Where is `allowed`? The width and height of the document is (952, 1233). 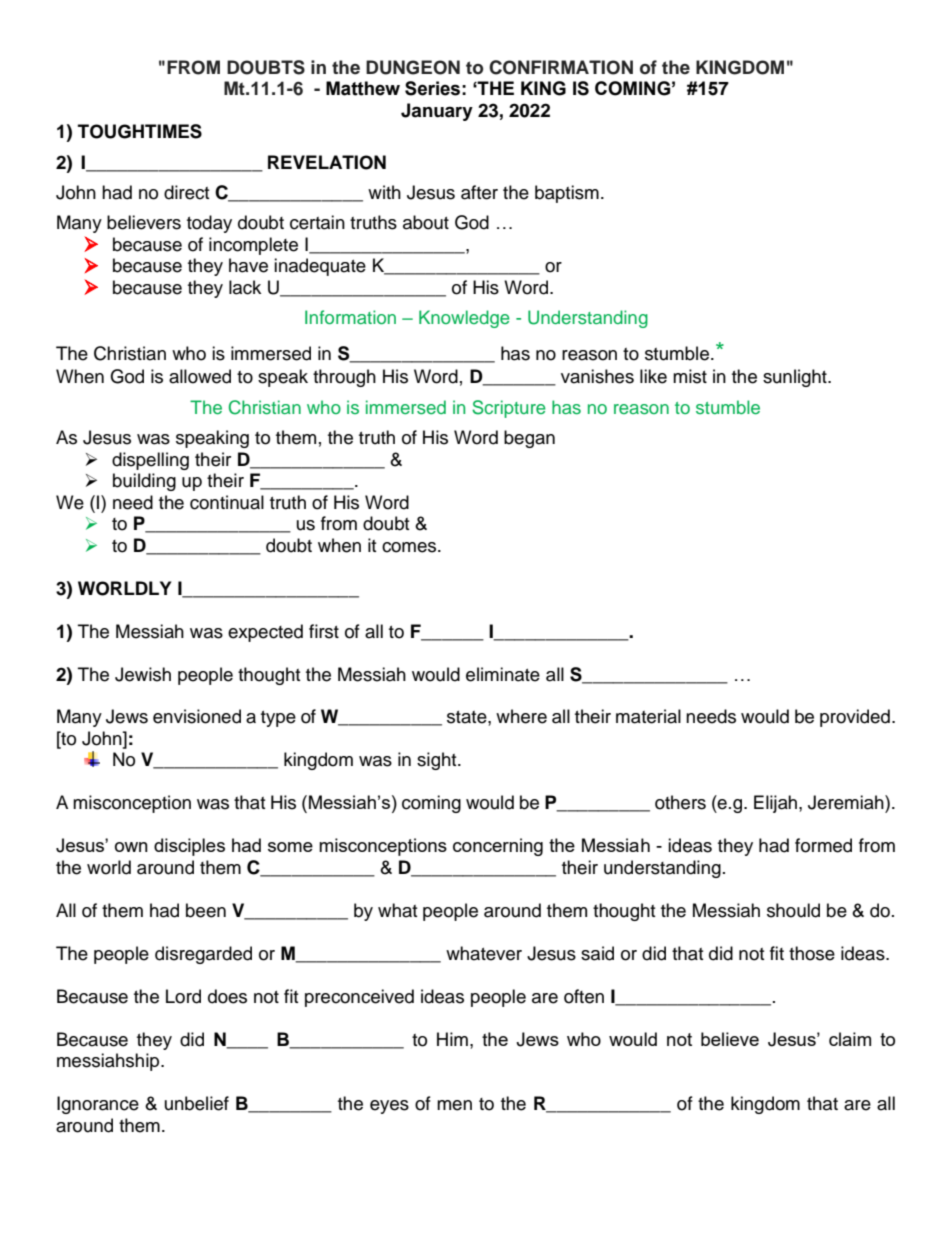 allowed is located at coordinates (200, 376).
